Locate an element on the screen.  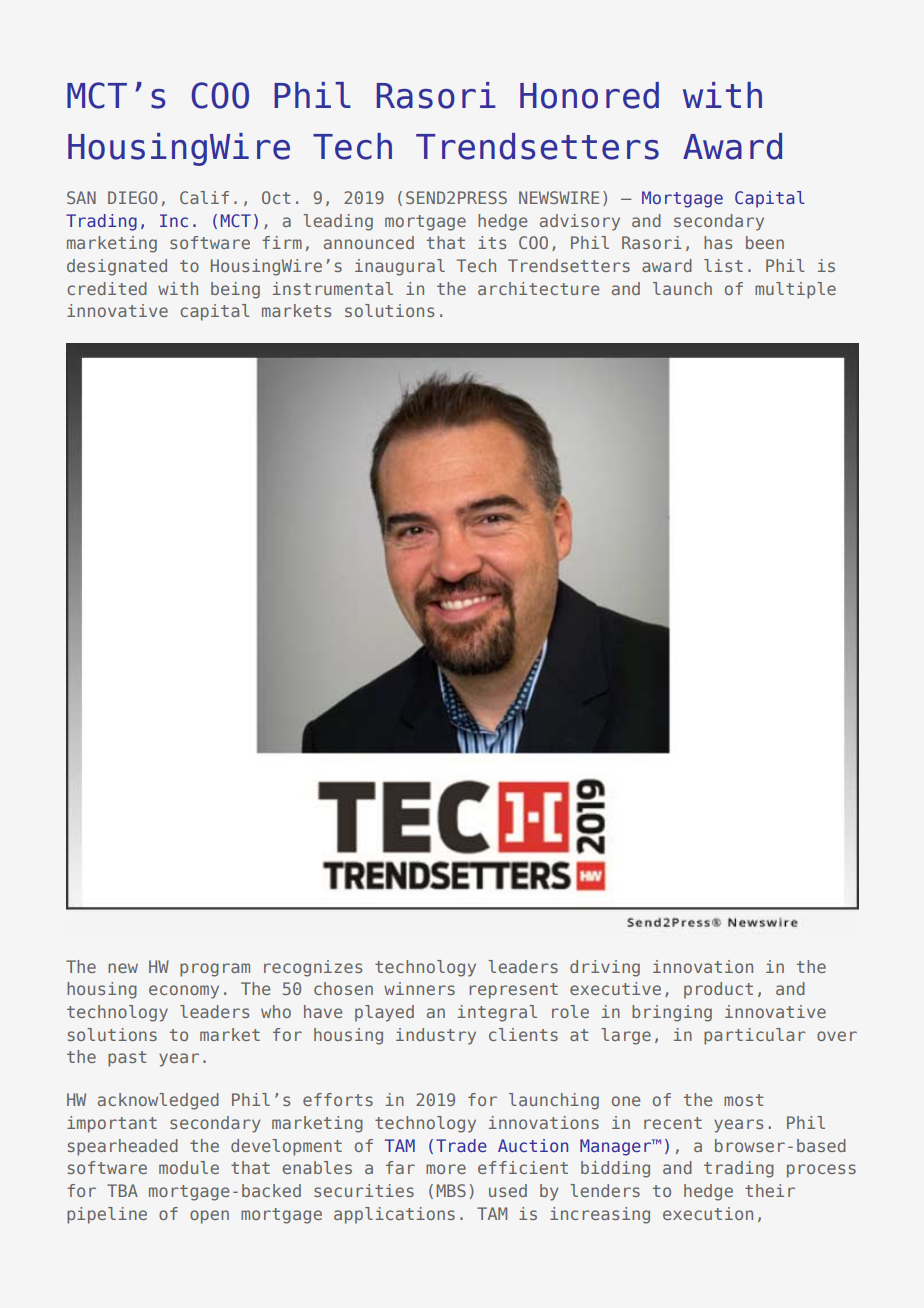
being is located at coordinates (235, 290).
